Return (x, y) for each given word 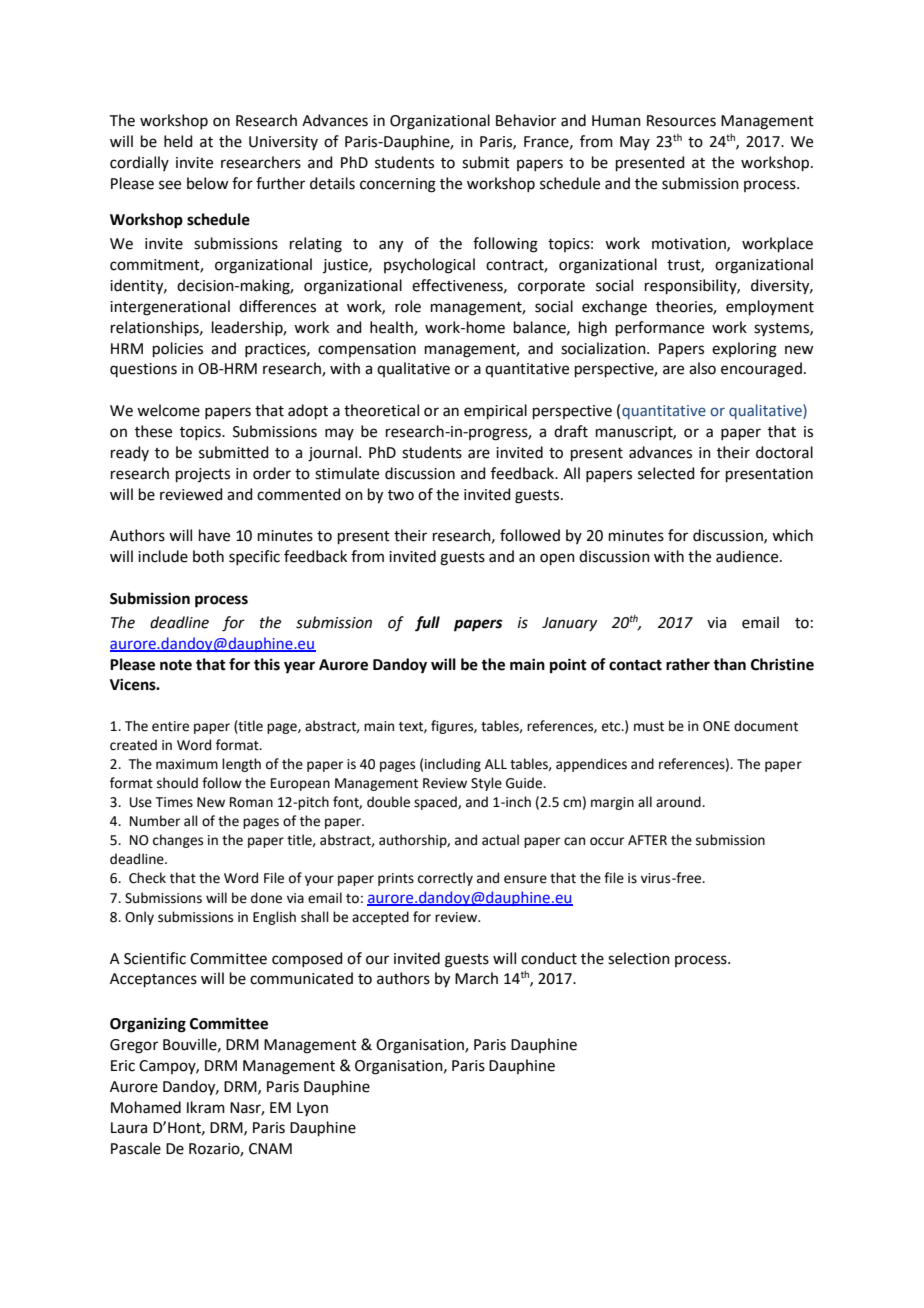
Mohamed (146, 1107)
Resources (681, 121)
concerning (398, 185)
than (729, 664)
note (176, 665)
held (178, 141)
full (427, 624)
